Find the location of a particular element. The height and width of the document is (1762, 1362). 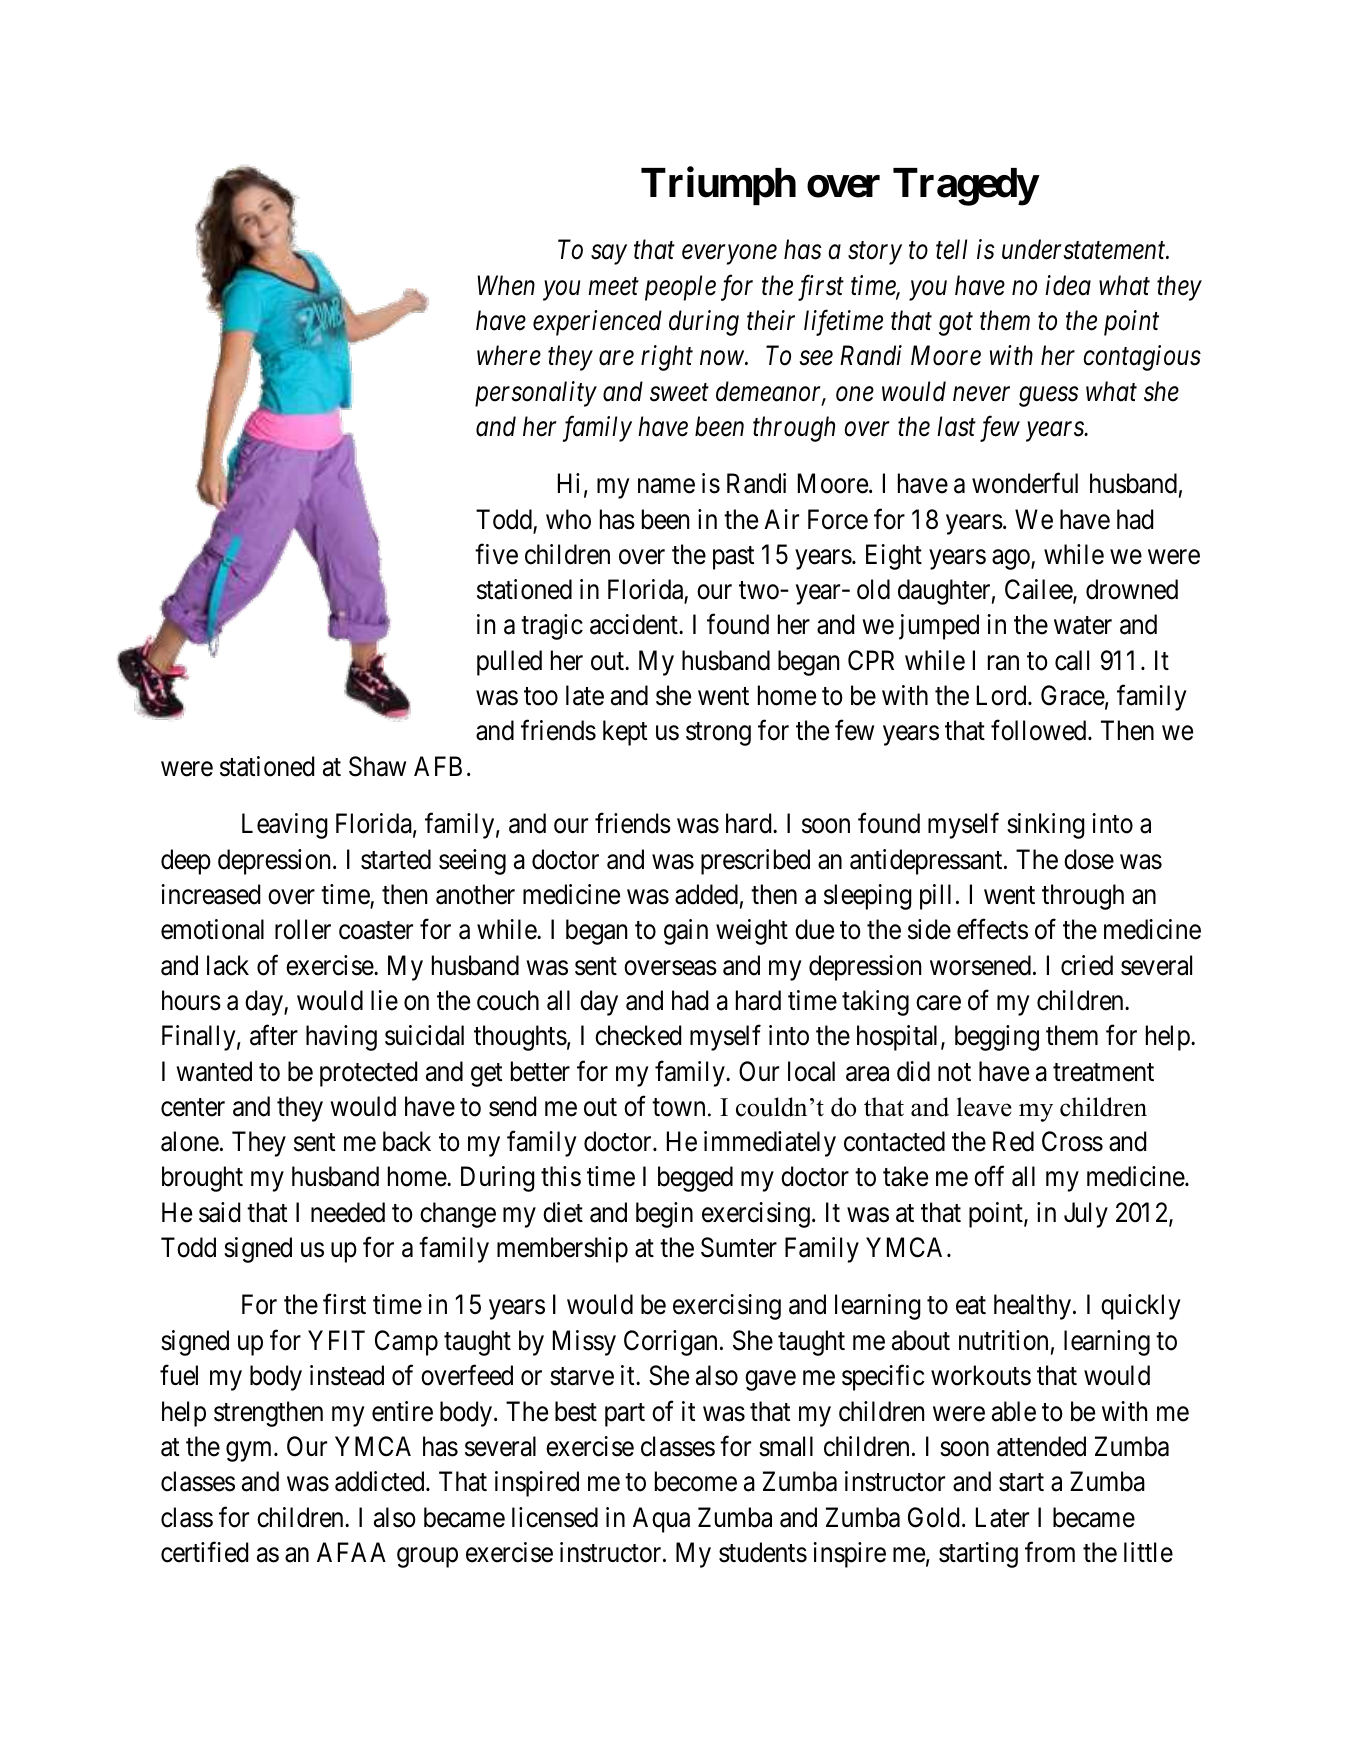

dose is located at coordinates (1089, 859).
